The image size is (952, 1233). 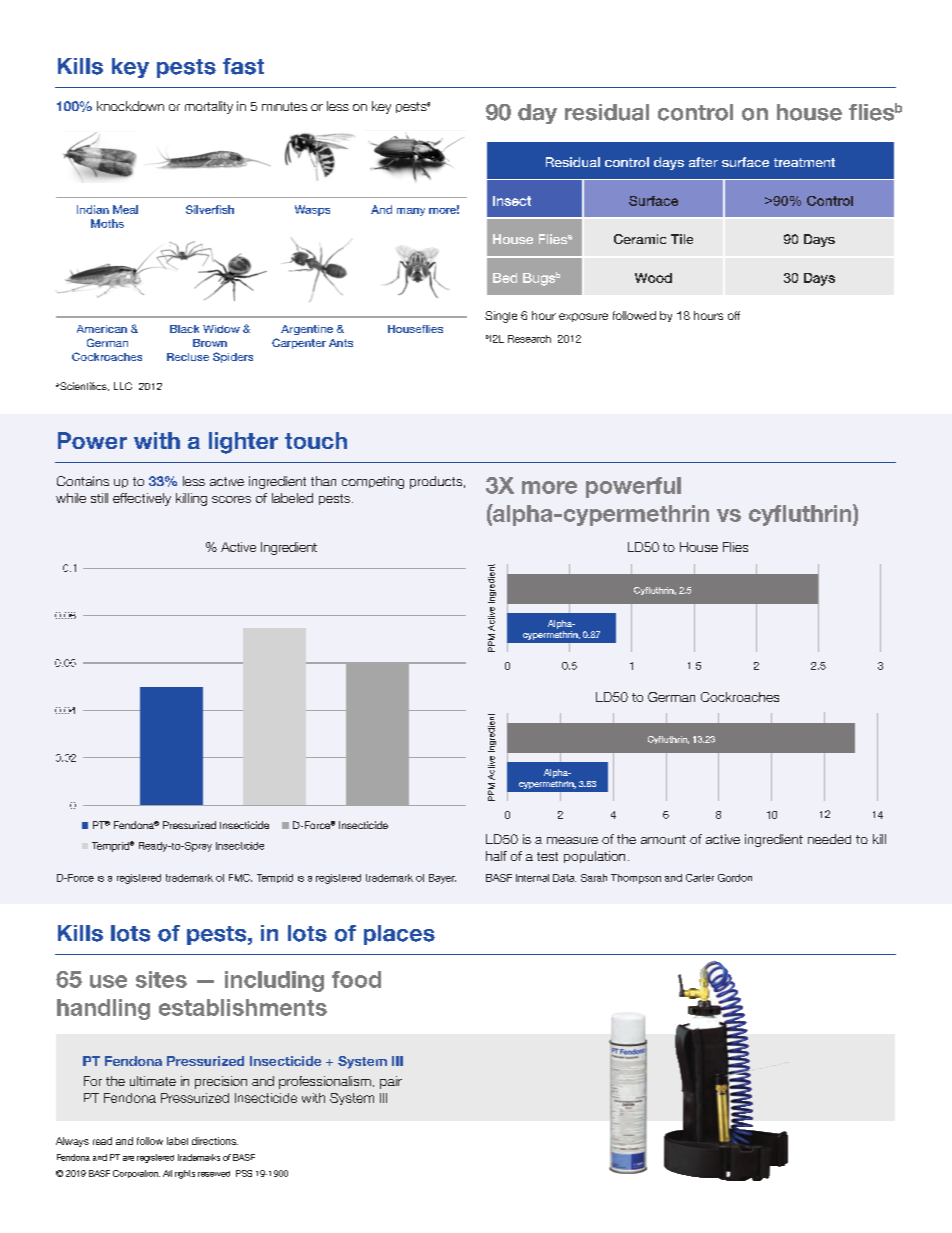 What do you see at coordinates (184, 329) in the page?
I see `Black` at bounding box center [184, 329].
